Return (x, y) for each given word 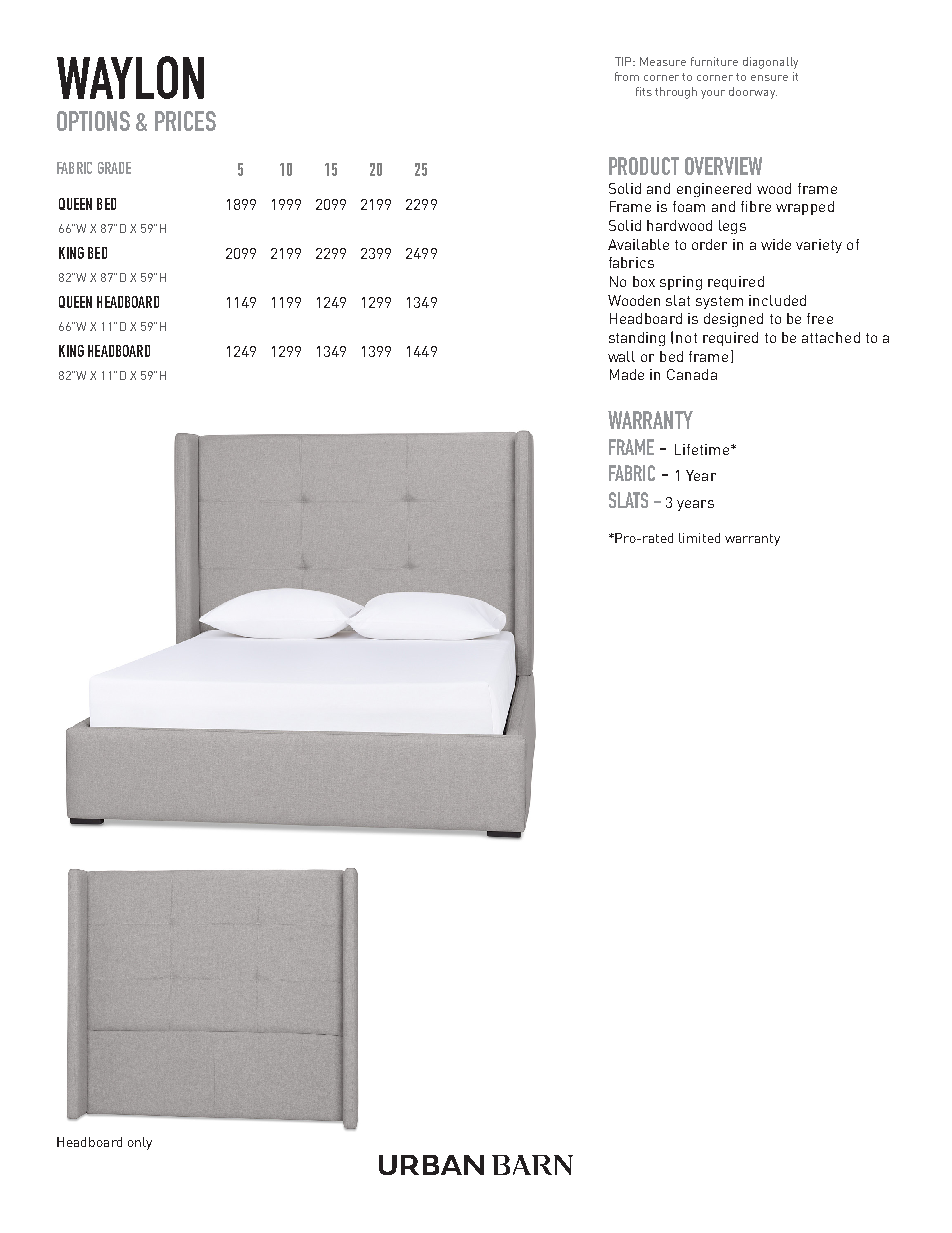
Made (627, 374)
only (140, 1143)
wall (621, 356)
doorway (753, 93)
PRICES (185, 121)
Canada (692, 374)
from (627, 76)
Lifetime (702, 449)
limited (699, 538)
